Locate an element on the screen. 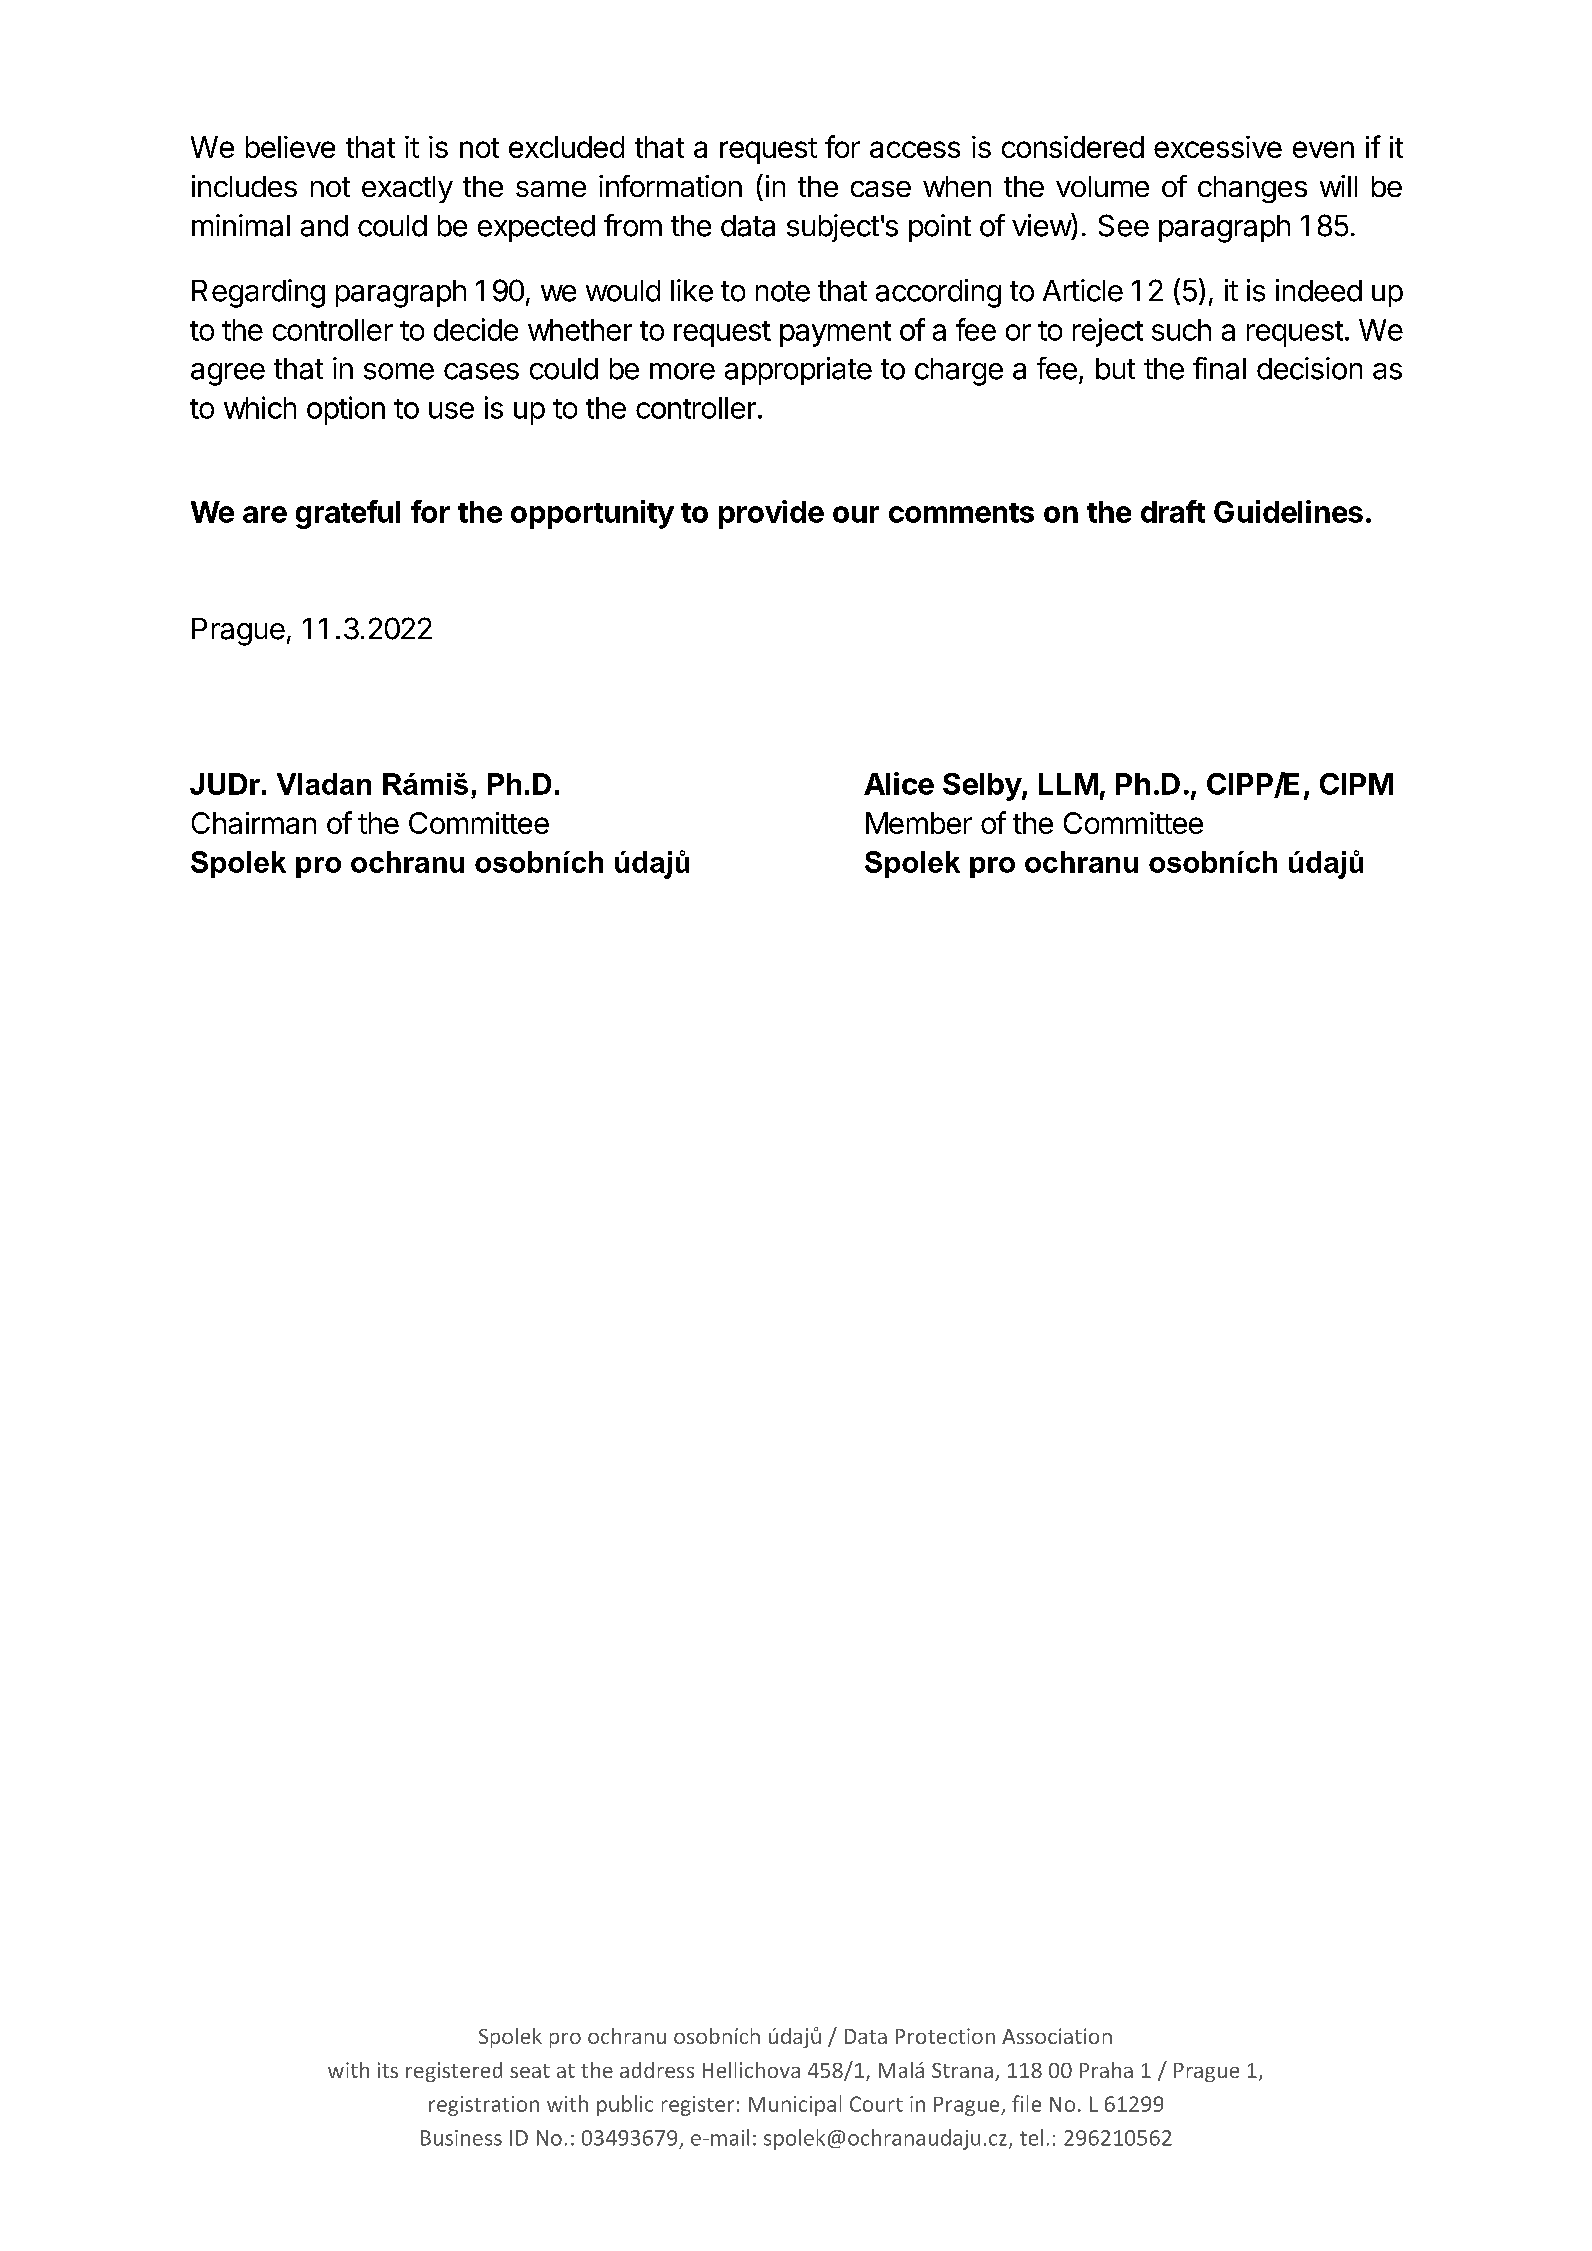 The image size is (1592, 2251). Member is located at coordinates (919, 823).
